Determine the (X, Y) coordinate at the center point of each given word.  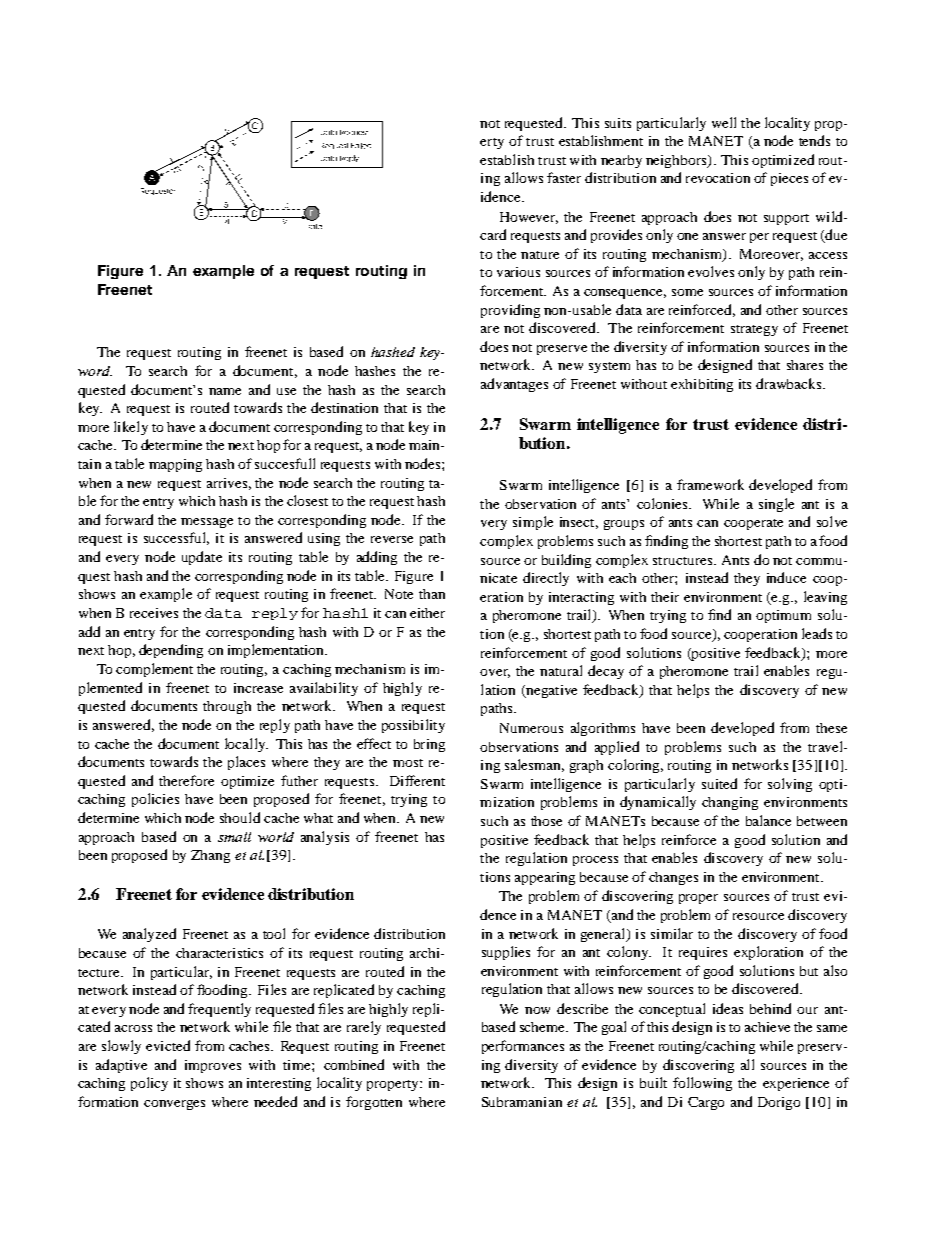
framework (710, 484)
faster (564, 177)
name (225, 391)
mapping (175, 465)
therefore (186, 780)
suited (719, 783)
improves (213, 1066)
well (724, 122)
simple (533, 523)
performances (523, 1047)
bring (429, 745)
